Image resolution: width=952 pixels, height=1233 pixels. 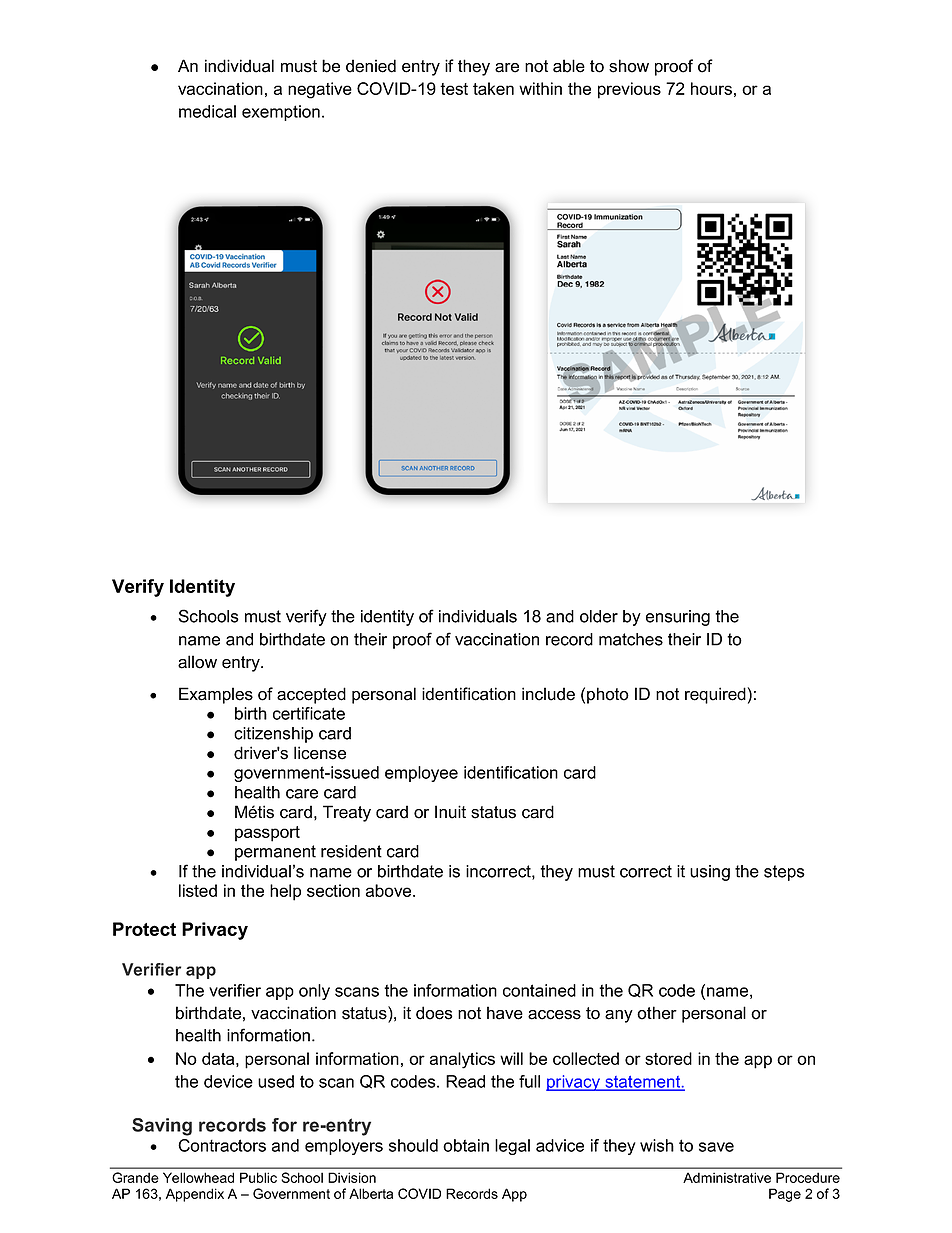 I want to click on allow, so click(x=197, y=662).
